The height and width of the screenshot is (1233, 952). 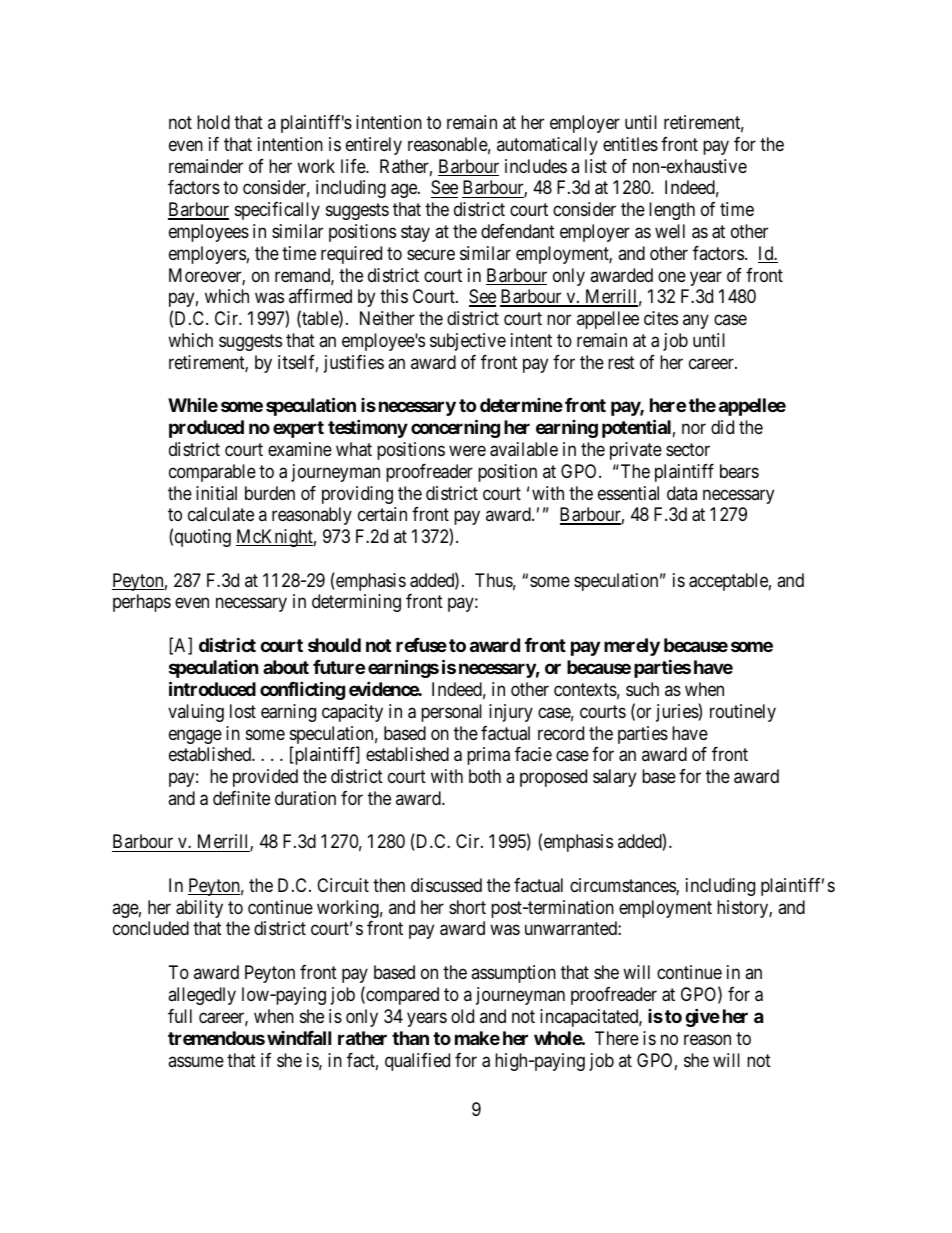 I want to click on merely, so click(x=632, y=647).
